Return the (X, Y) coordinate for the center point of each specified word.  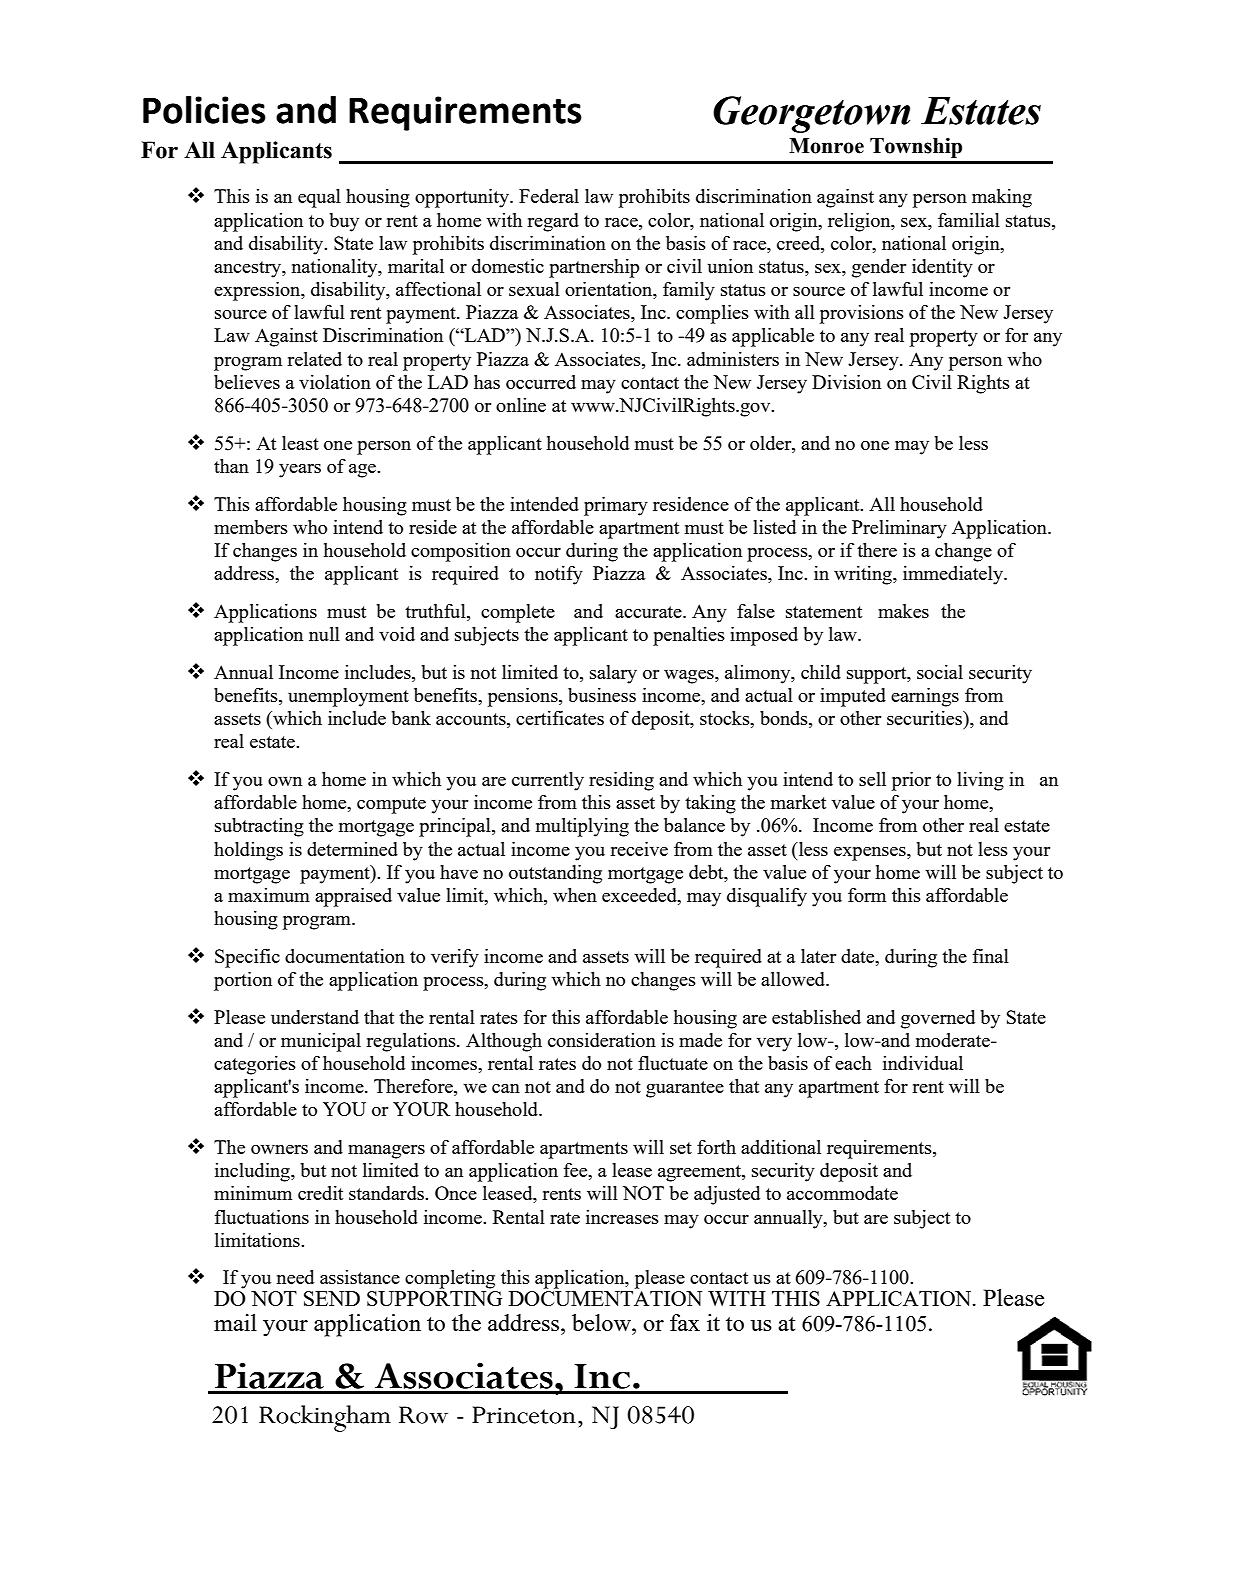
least (300, 443)
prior (911, 781)
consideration (602, 1040)
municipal (321, 1042)
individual (923, 1063)
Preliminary (899, 529)
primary (616, 506)
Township (916, 148)
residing (621, 781)
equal (319, 198)
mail (235, 1322)
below (602, 1322)
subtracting (259, 827)
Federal (549, 196)
